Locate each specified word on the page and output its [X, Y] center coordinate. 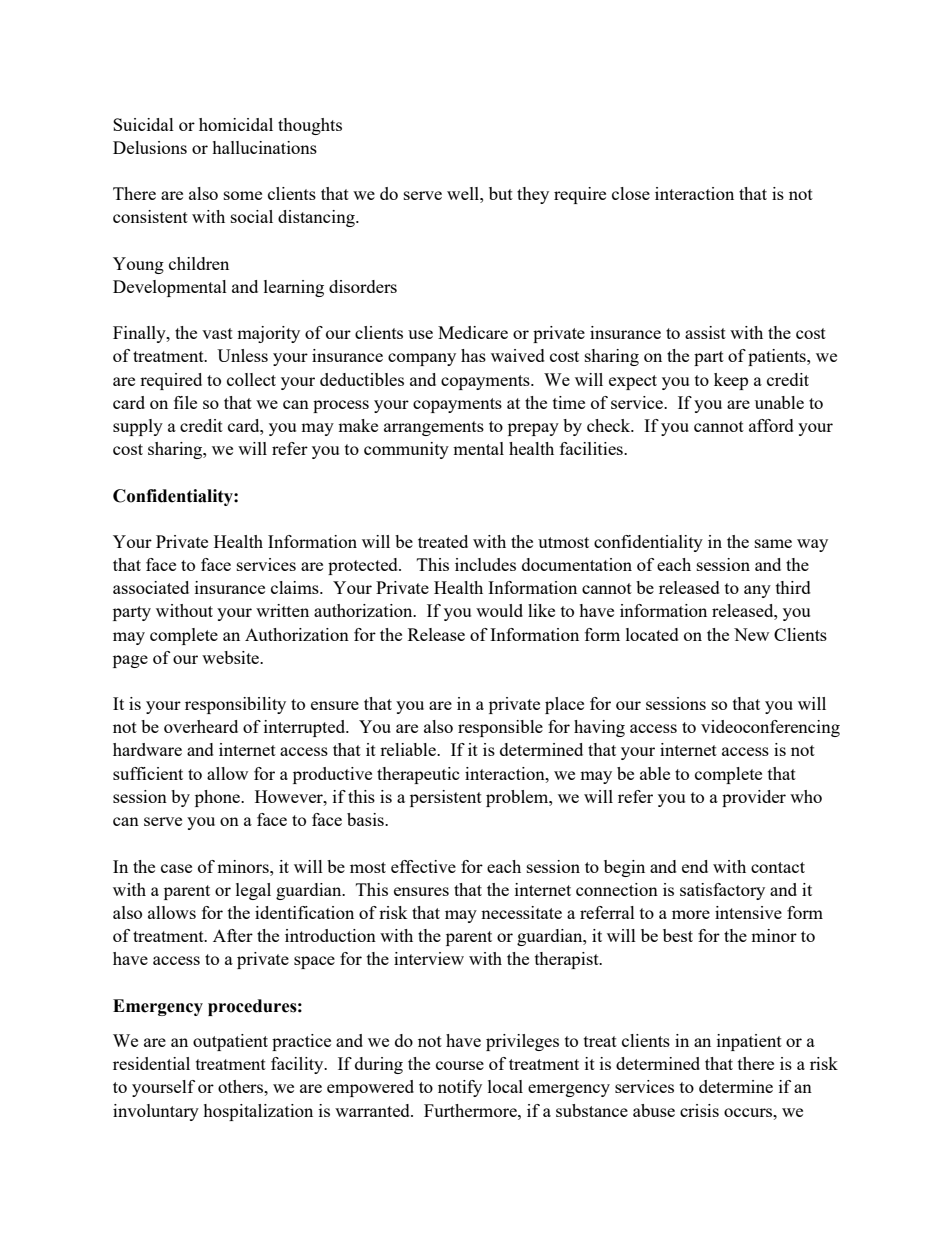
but [501, 193]
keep [731, 381]
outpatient [230, 1042]
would [499, 610]
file [185, 402]
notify [460, 1088]
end [695, 866]
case [176, 868]
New [751, 634]
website [232, 657]
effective [423, 866]
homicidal [236, 124]
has [473, 355]
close [631, 193]
